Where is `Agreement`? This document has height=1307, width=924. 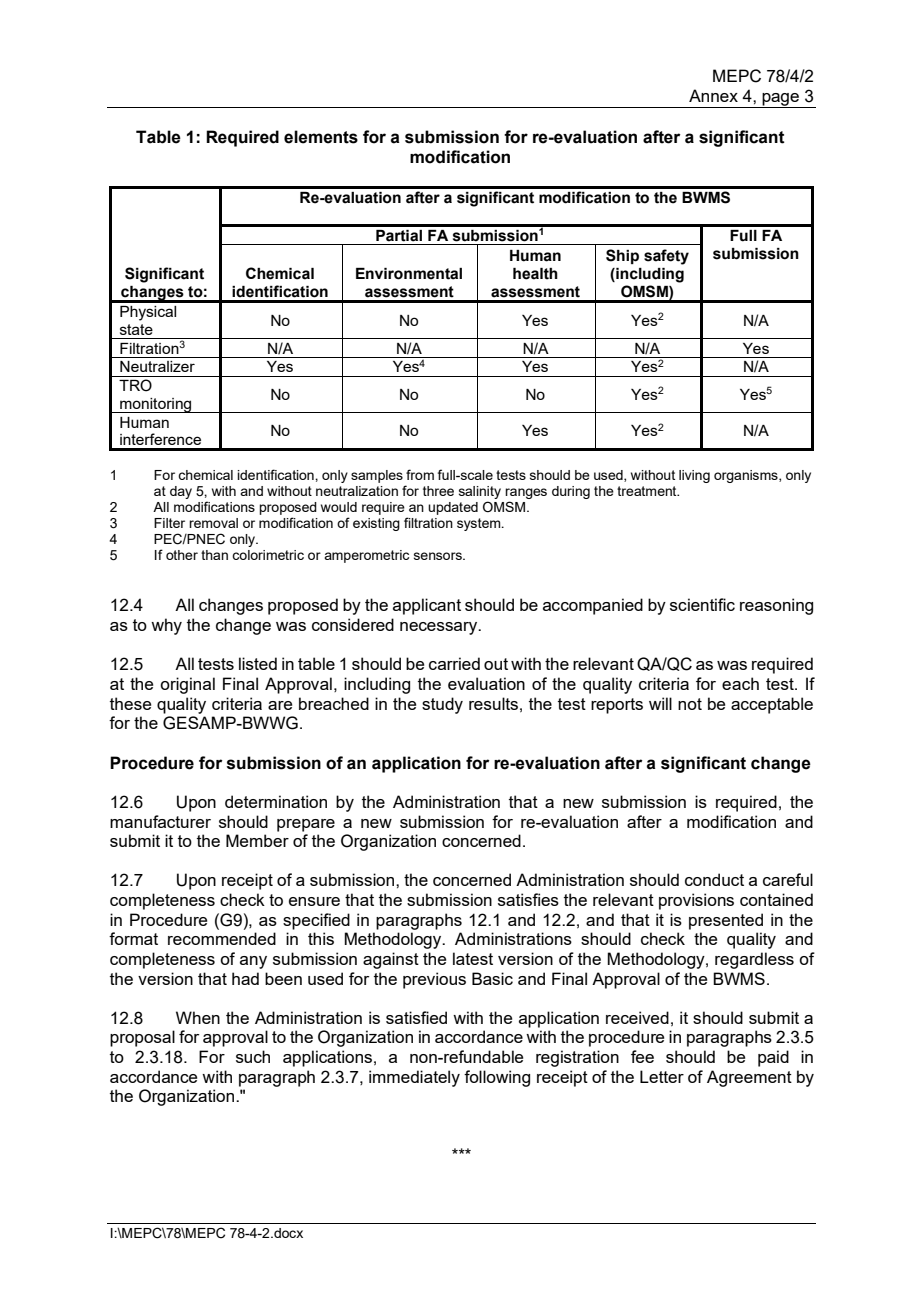
Agreement is located at coordinates (749, 1078).
